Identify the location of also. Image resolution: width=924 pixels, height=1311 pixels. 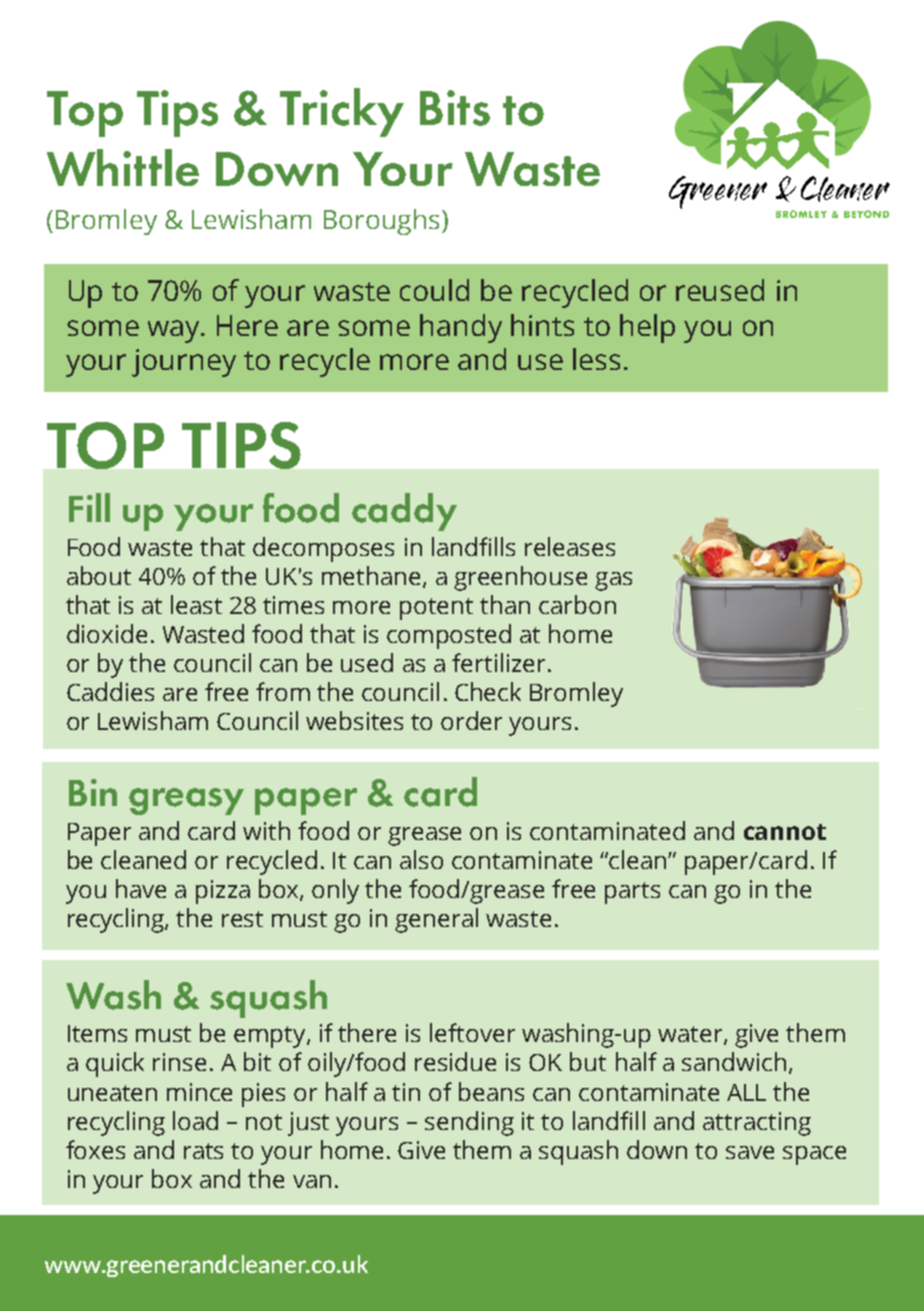
(421, 859).
